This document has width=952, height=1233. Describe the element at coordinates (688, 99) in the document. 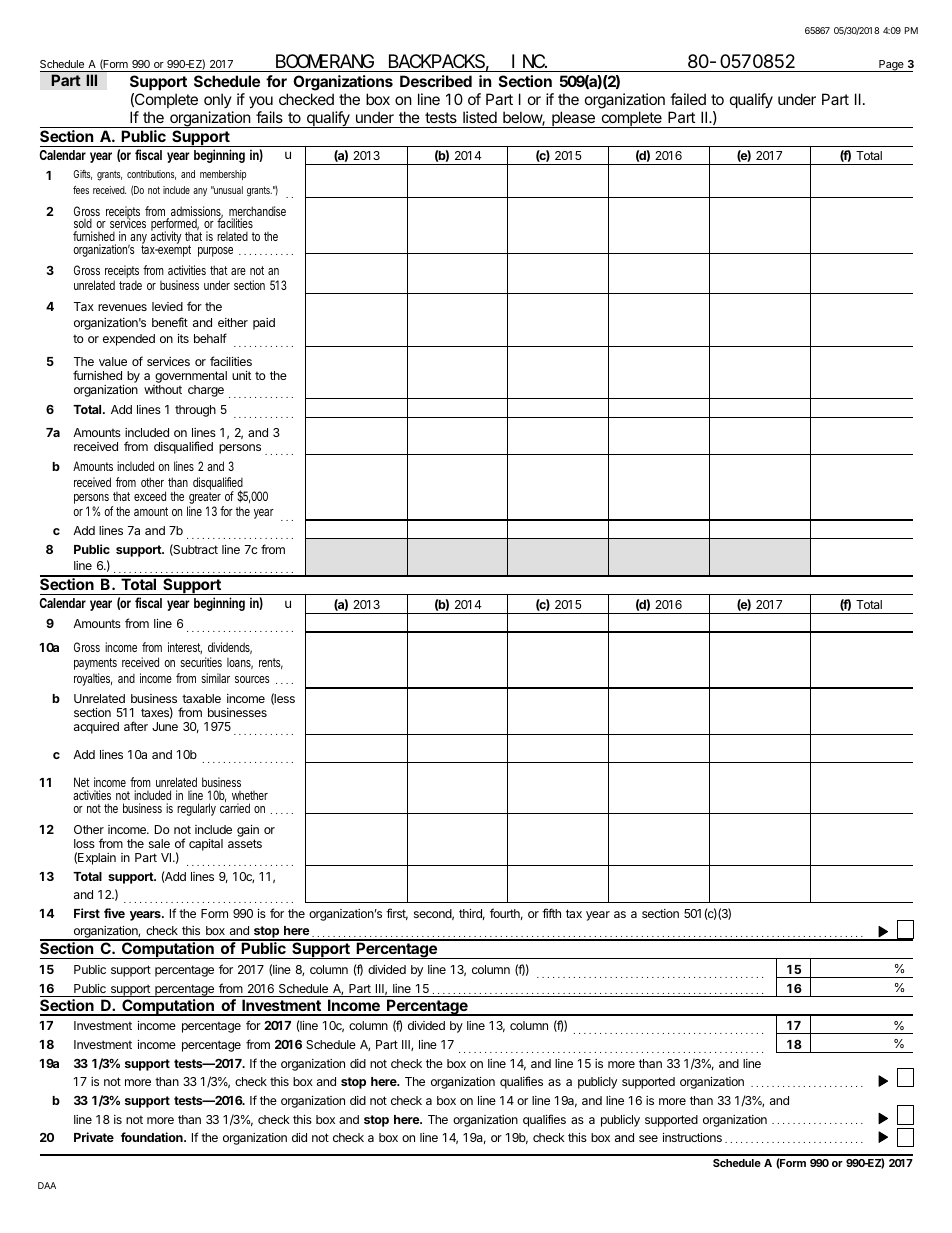

I see `failed` at that location.
